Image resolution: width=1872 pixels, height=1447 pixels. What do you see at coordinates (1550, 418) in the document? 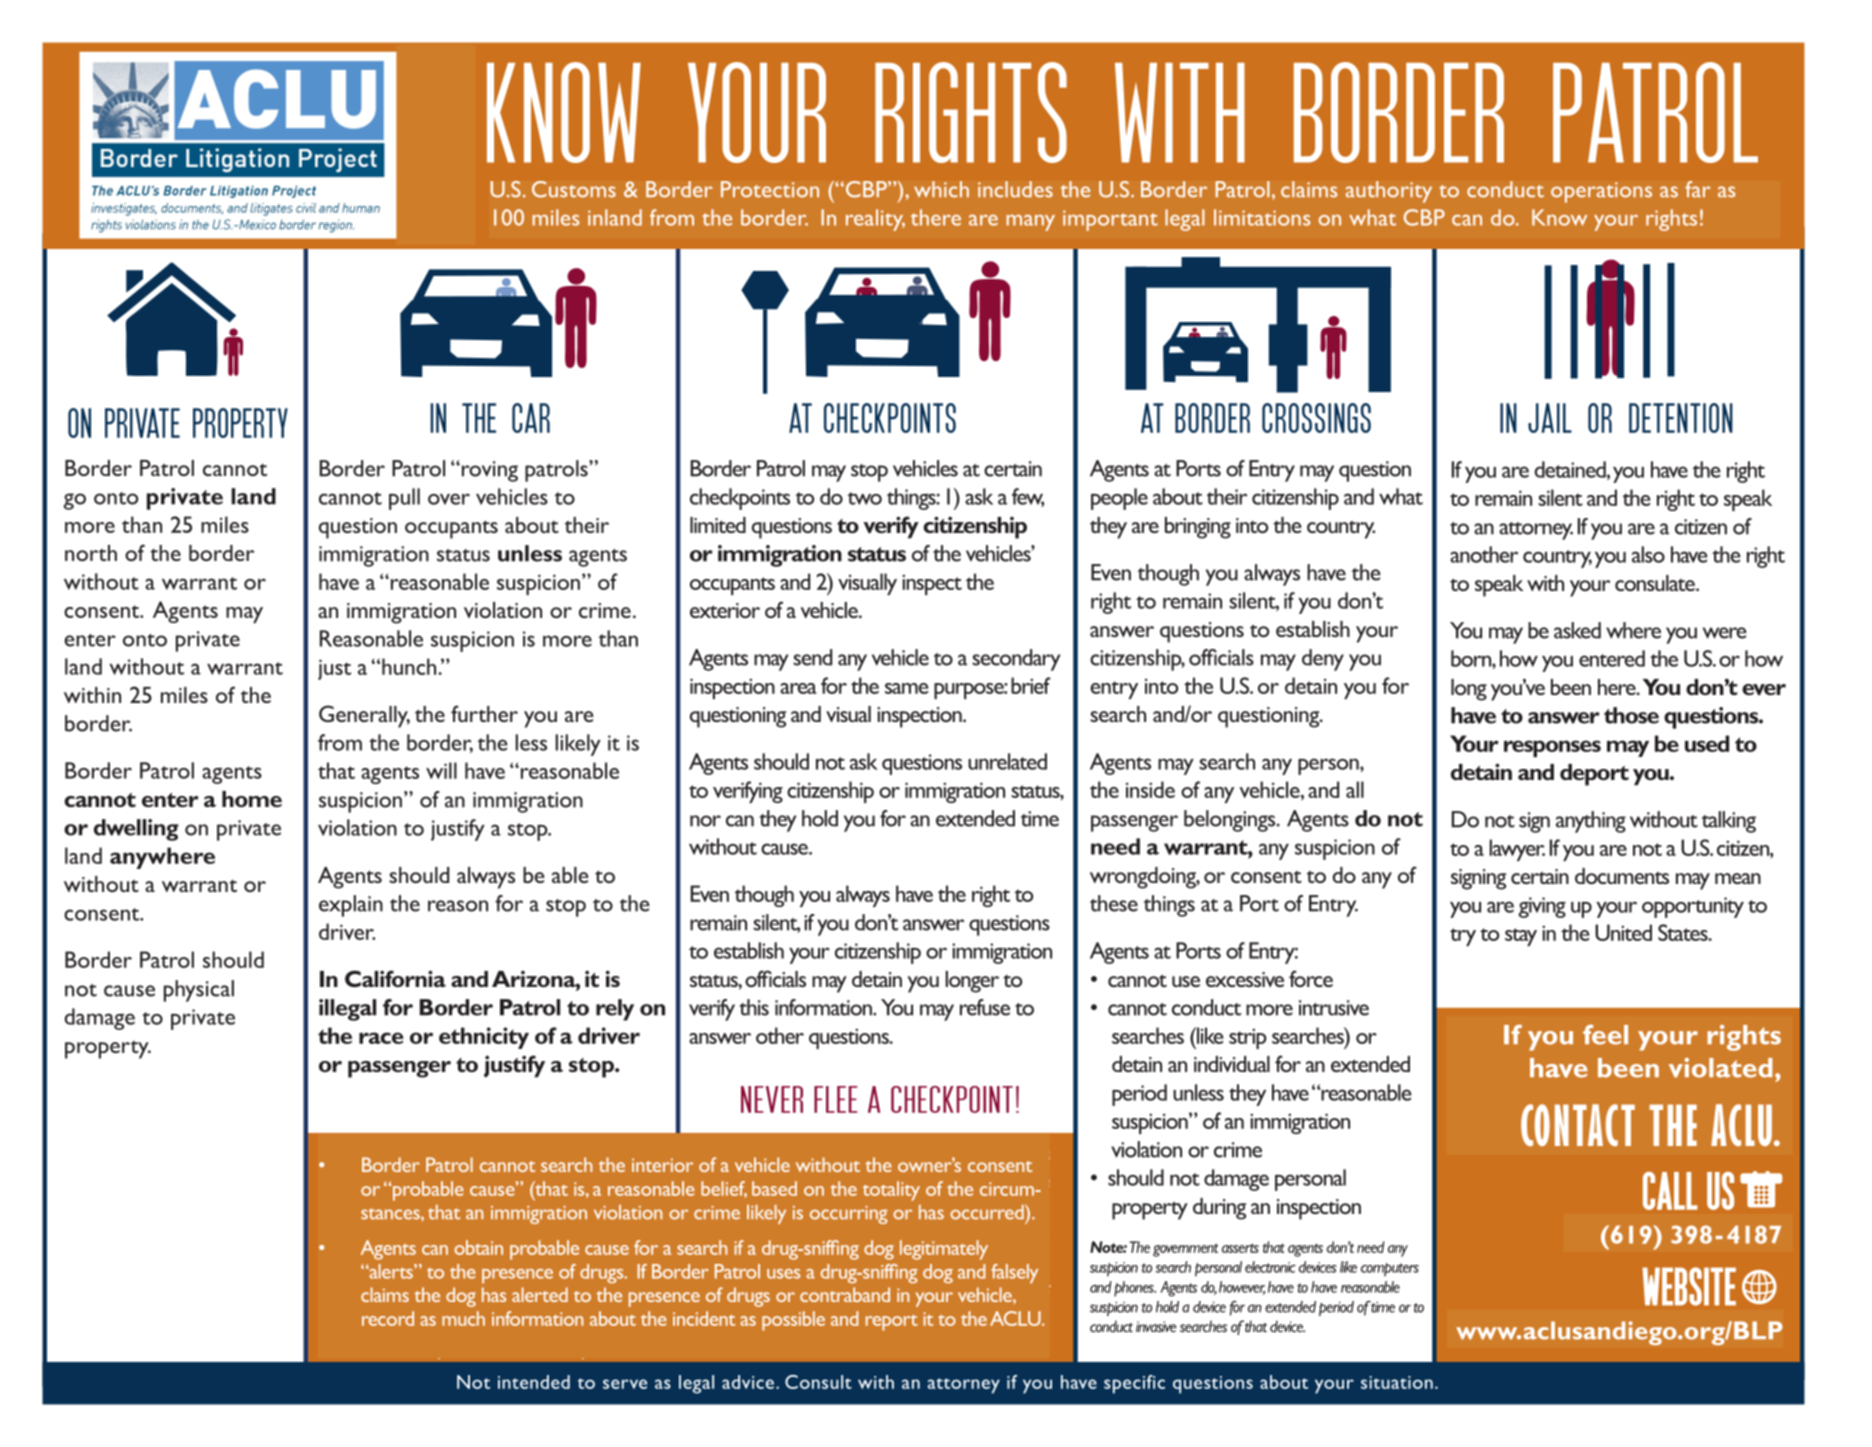
I see `jail` at bounding box center [1550, 418].
